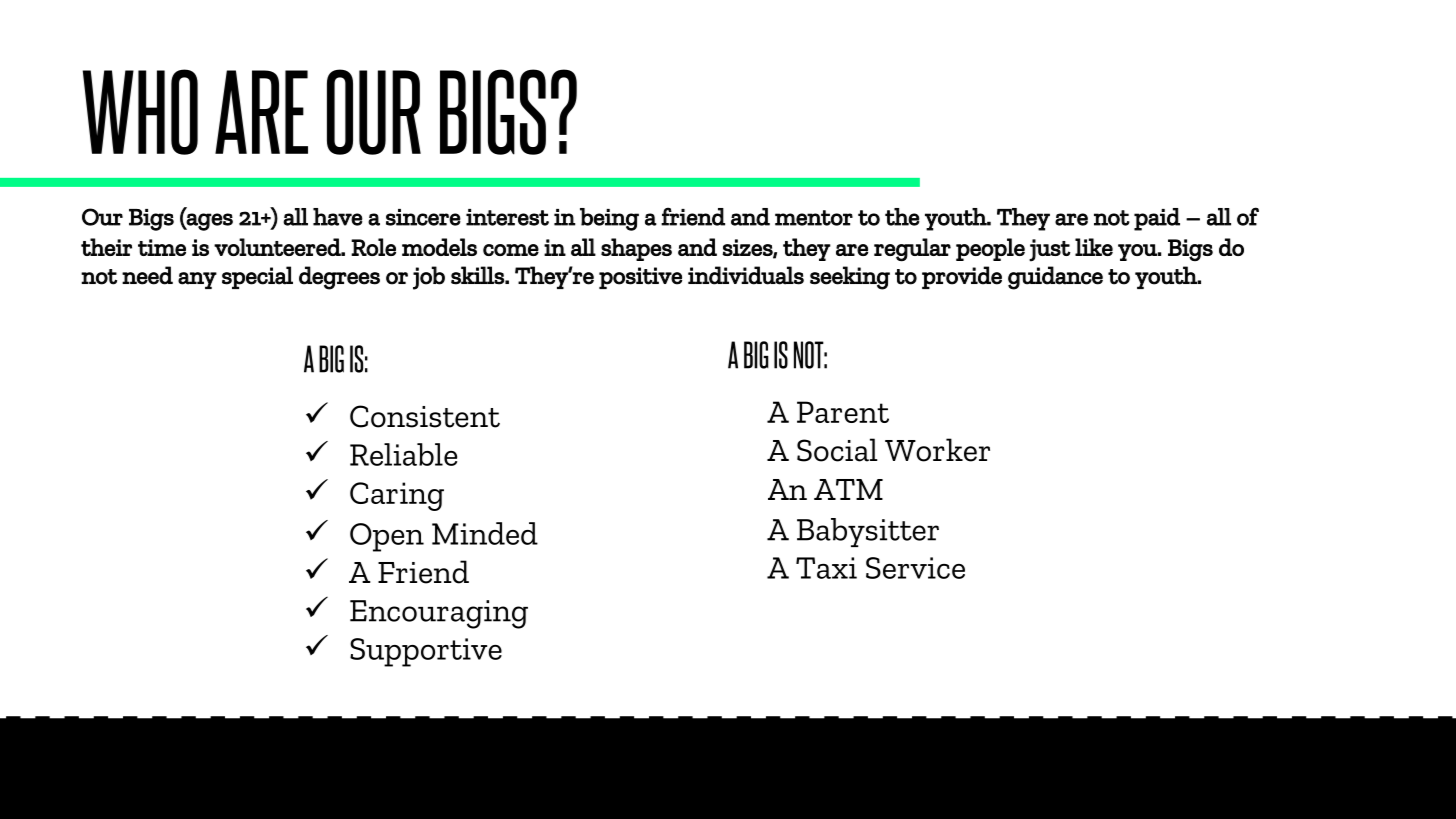 The image size is (1456, 819). Describe the element at coordinates (425, 416) in the screenshot. I see `Consistent` at that location.
